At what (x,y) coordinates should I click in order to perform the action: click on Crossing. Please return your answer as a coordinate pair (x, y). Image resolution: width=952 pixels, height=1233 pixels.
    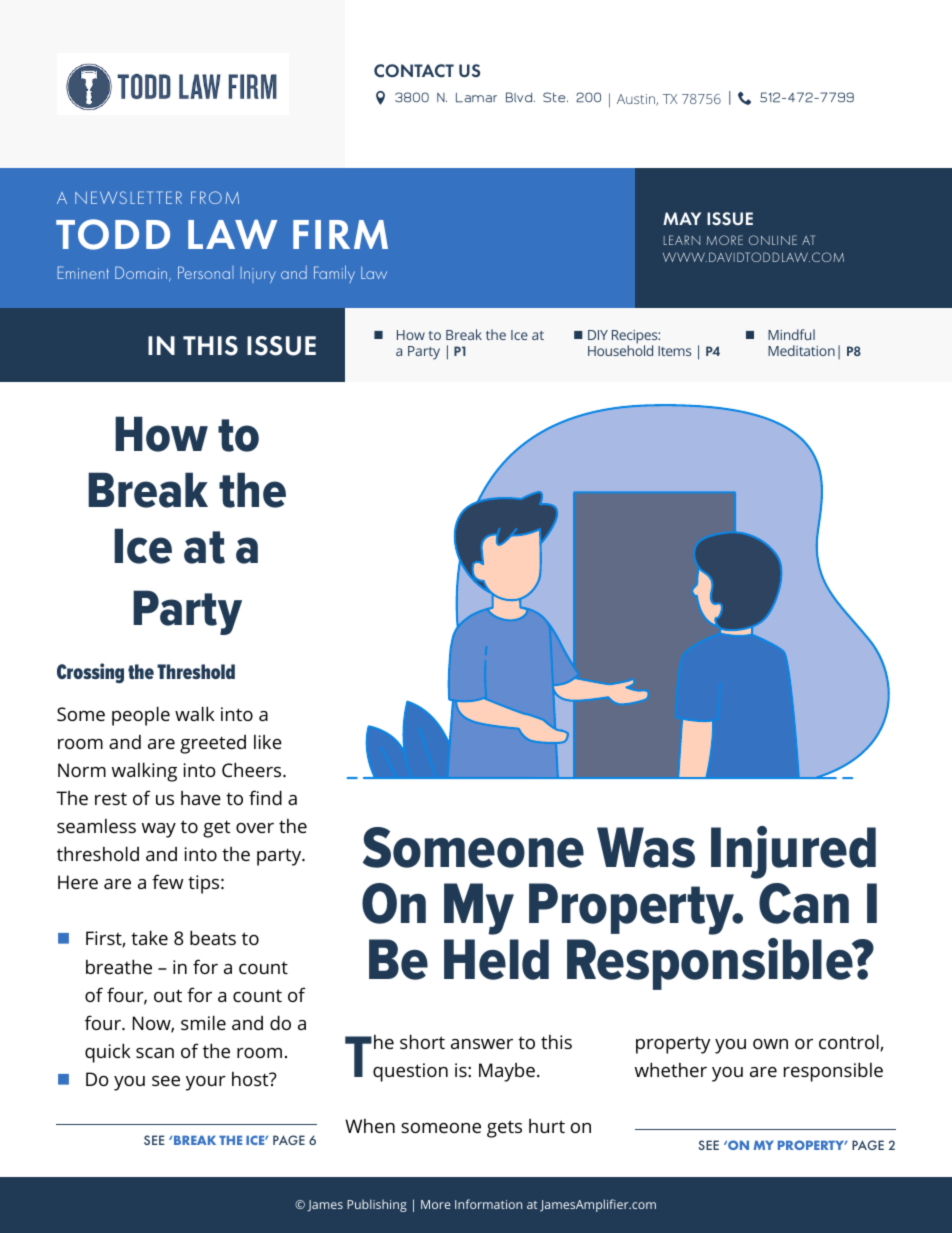
    Looking at the image, I should click on (90, 673).
